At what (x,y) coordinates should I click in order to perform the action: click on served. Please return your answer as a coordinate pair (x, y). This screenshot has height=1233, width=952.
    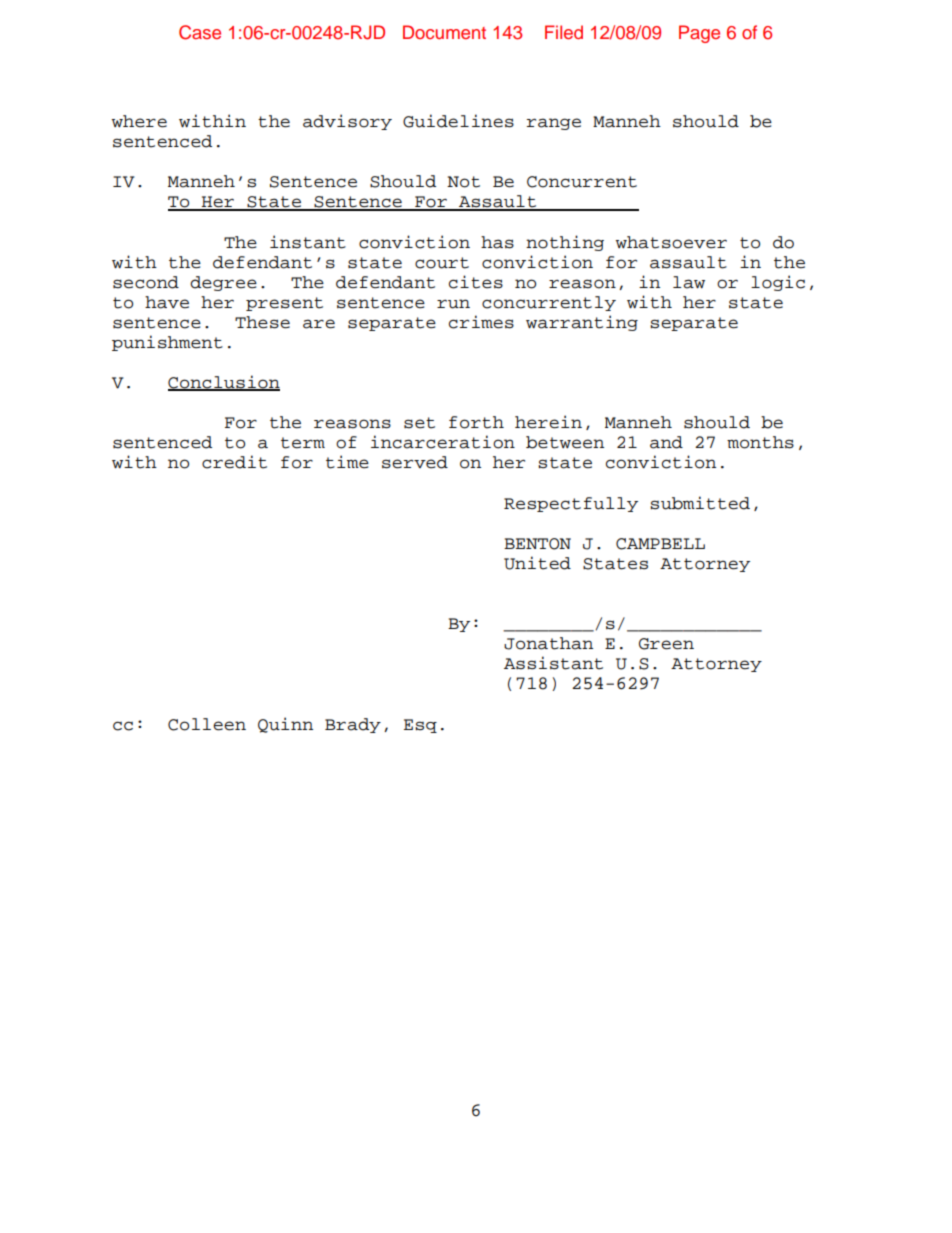
    Looking at the image, I should click on (415, 462).
